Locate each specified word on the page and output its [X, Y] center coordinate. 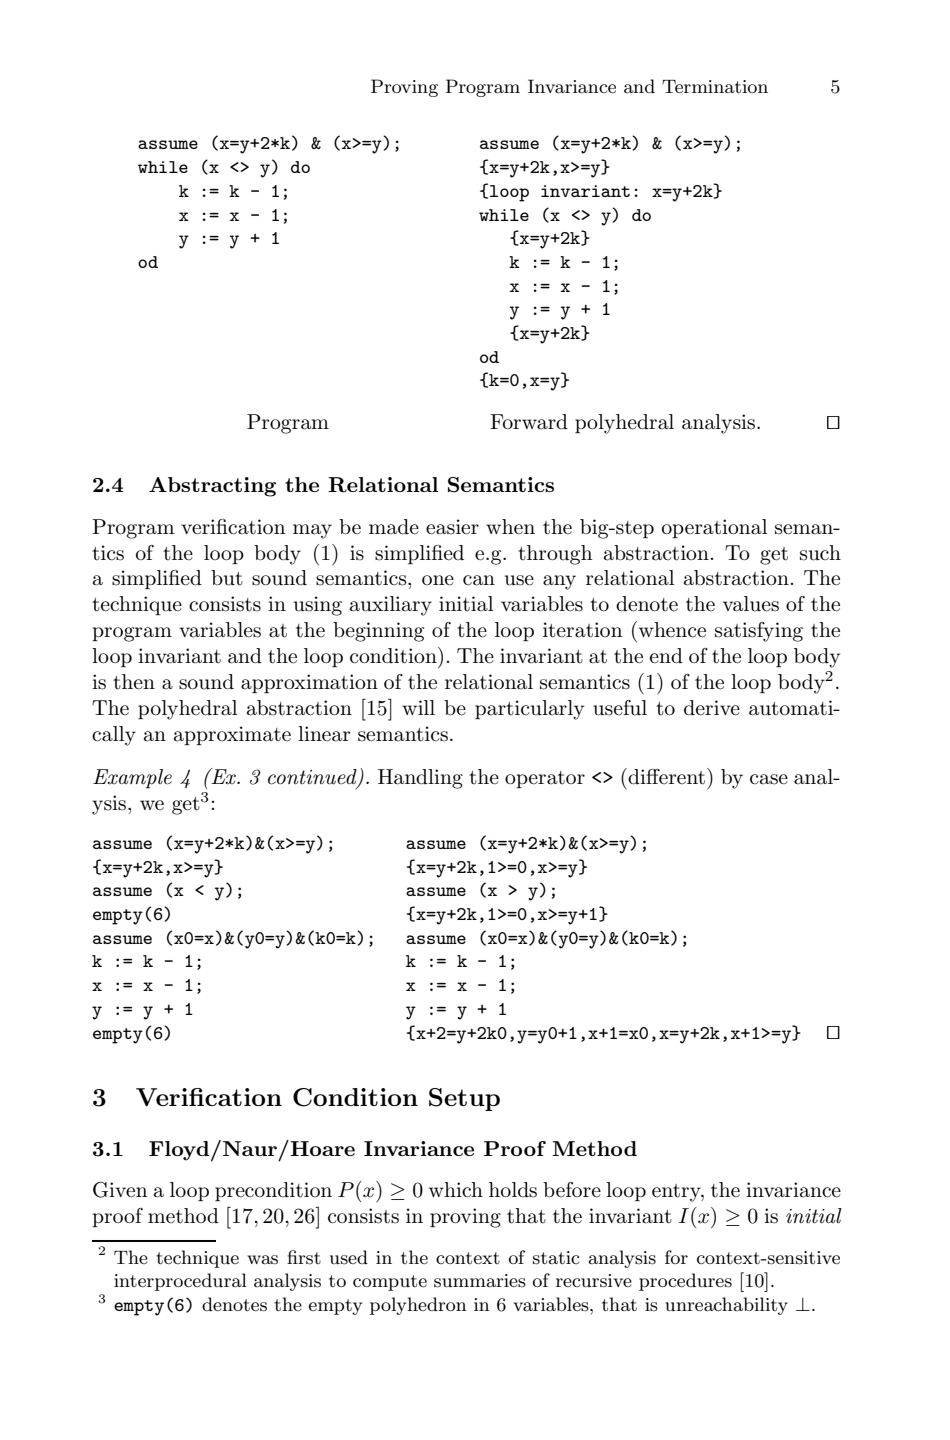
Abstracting [212, 487]
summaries [480, 1281]
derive [712, 708]
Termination [715, 86]
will [418, 707]
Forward [529, 422]
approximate [232, 735]
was [262, 1260]
